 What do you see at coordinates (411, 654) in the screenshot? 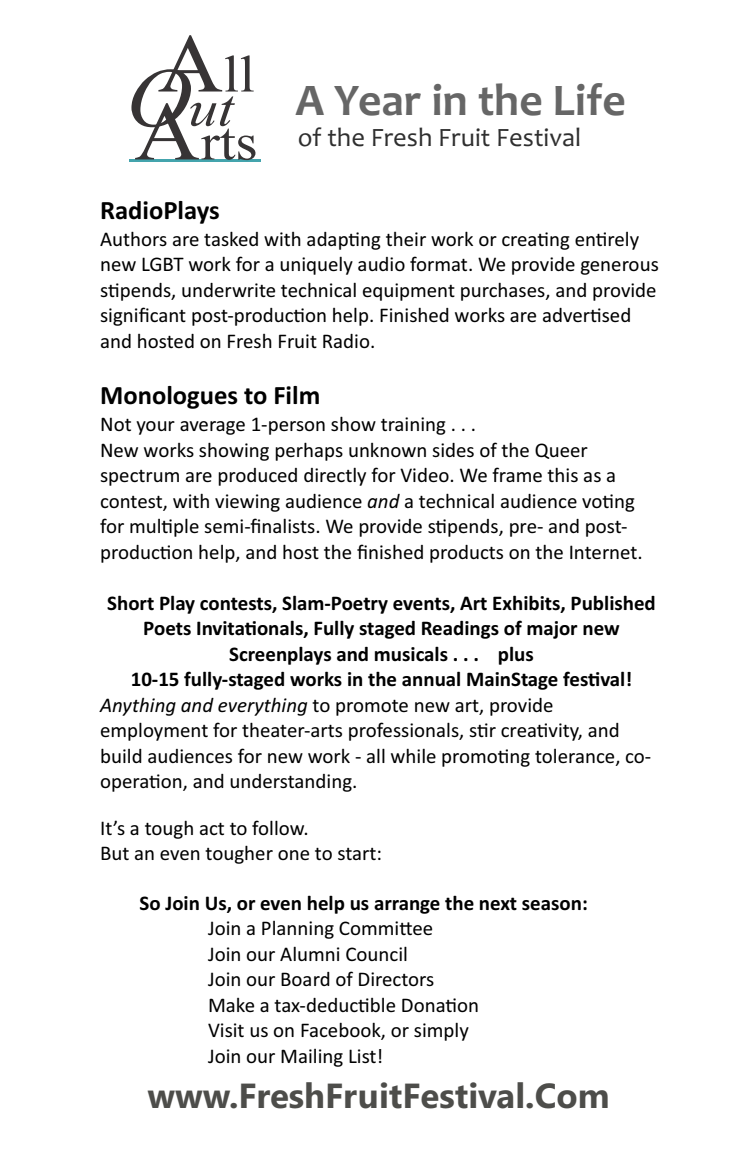
I see `musicals` at bounding box center [411, 654].
